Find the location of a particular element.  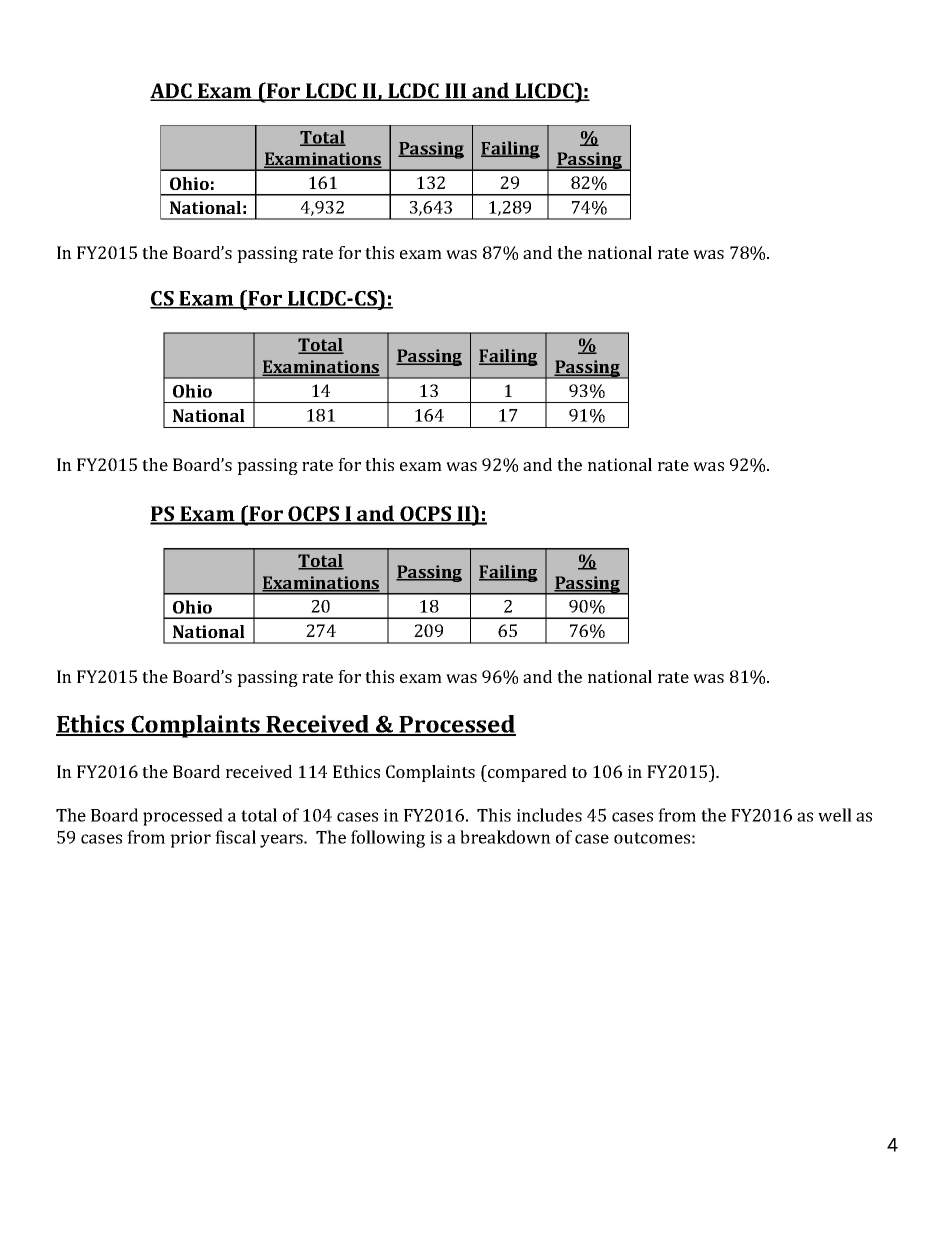

compared is located at coordinates (526, 773).
